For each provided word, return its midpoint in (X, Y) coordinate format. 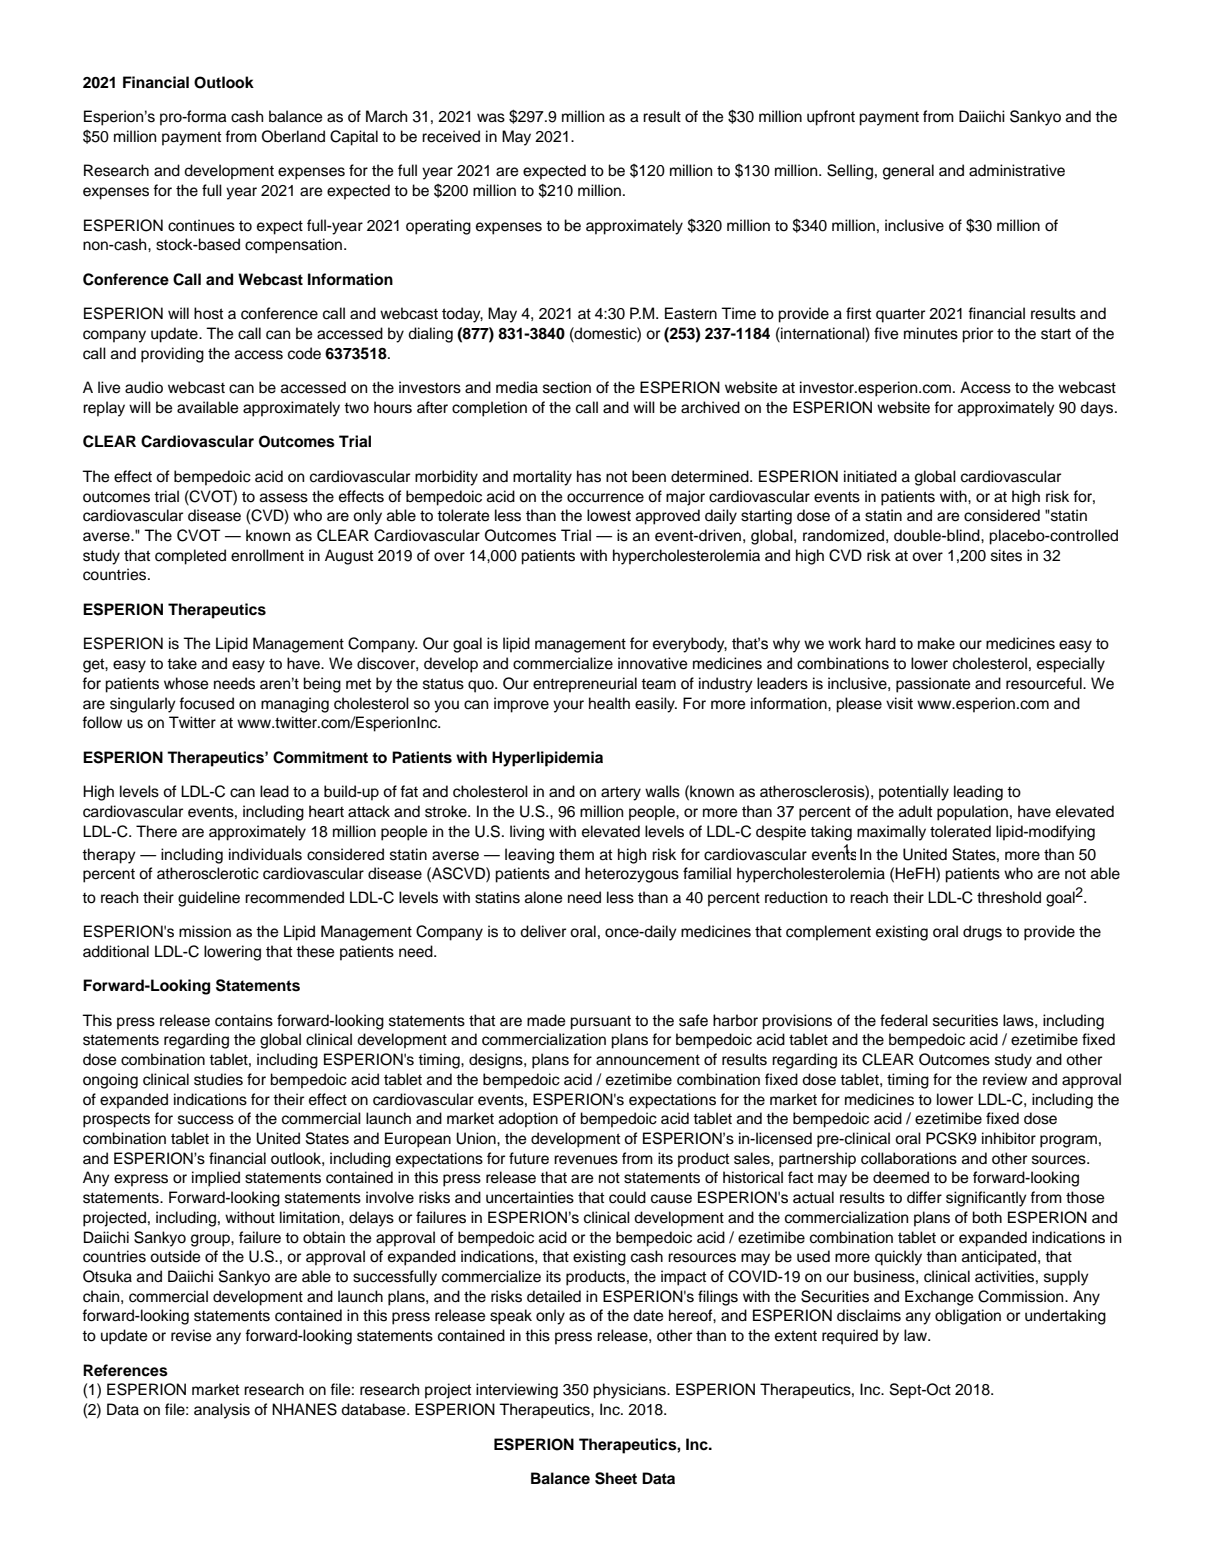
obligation (968, 1317)
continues (201, 225)
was (491, 118)
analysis (222, 1411)
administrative (1017, 170)
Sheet (616, 1478)
